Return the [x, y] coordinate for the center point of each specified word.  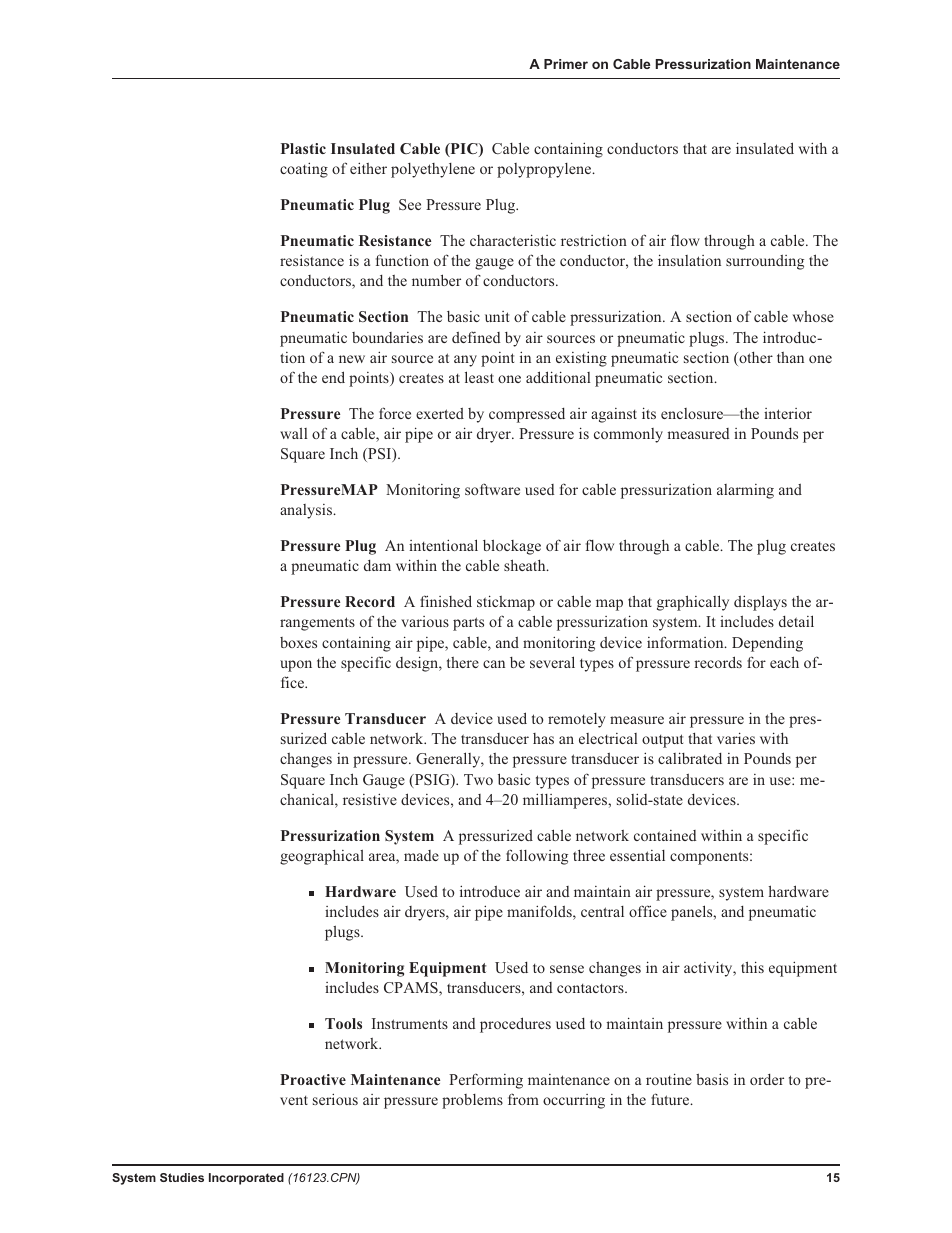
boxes [298, 642]
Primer [566, 64]
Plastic [303, 148]
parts [468, 624]
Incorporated [246, 1179]
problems [472, 1101]
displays [760, 603]
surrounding [765, 262]
